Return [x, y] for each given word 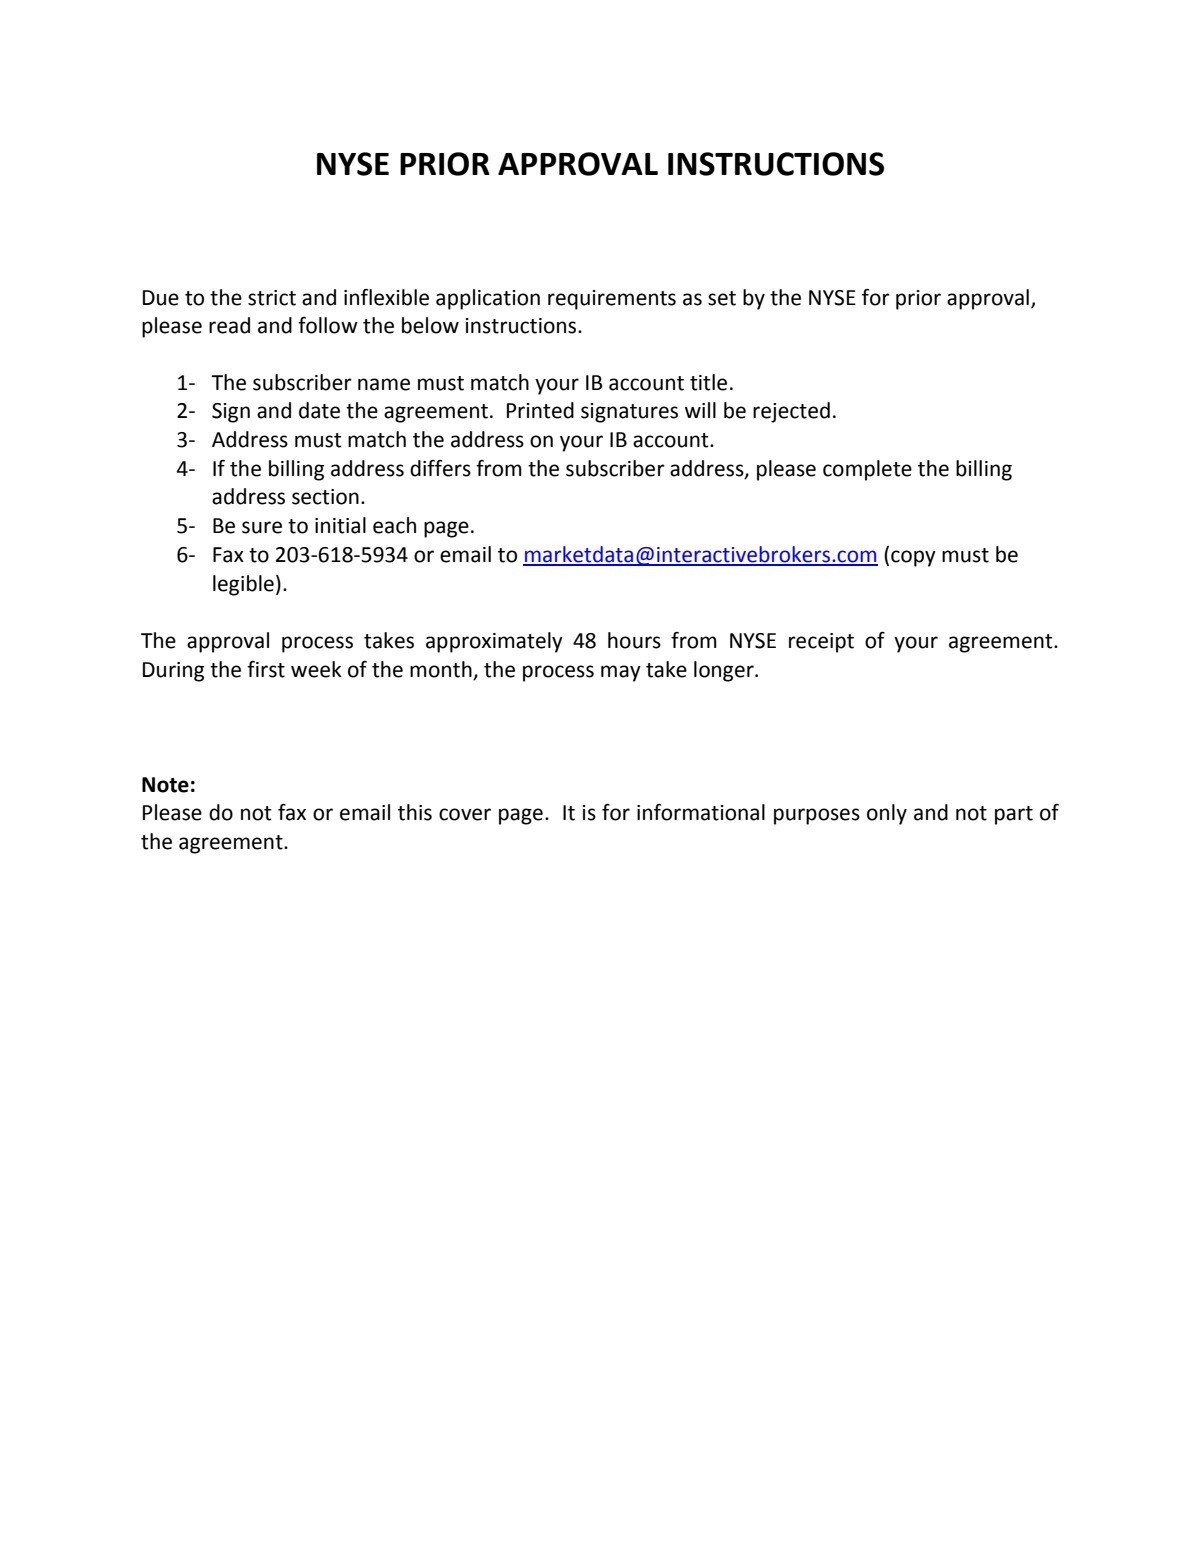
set [722, 298]
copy [913, 558]
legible [243, 585]
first [266, 669]
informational [701, 812]
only [887, 814]
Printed [540, 410]
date [319, 410]
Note [165, 785]
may [621, 673]
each [394, 525]
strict [272, 298]
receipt [821, 643]
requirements [612, 300]
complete [867, 470]
